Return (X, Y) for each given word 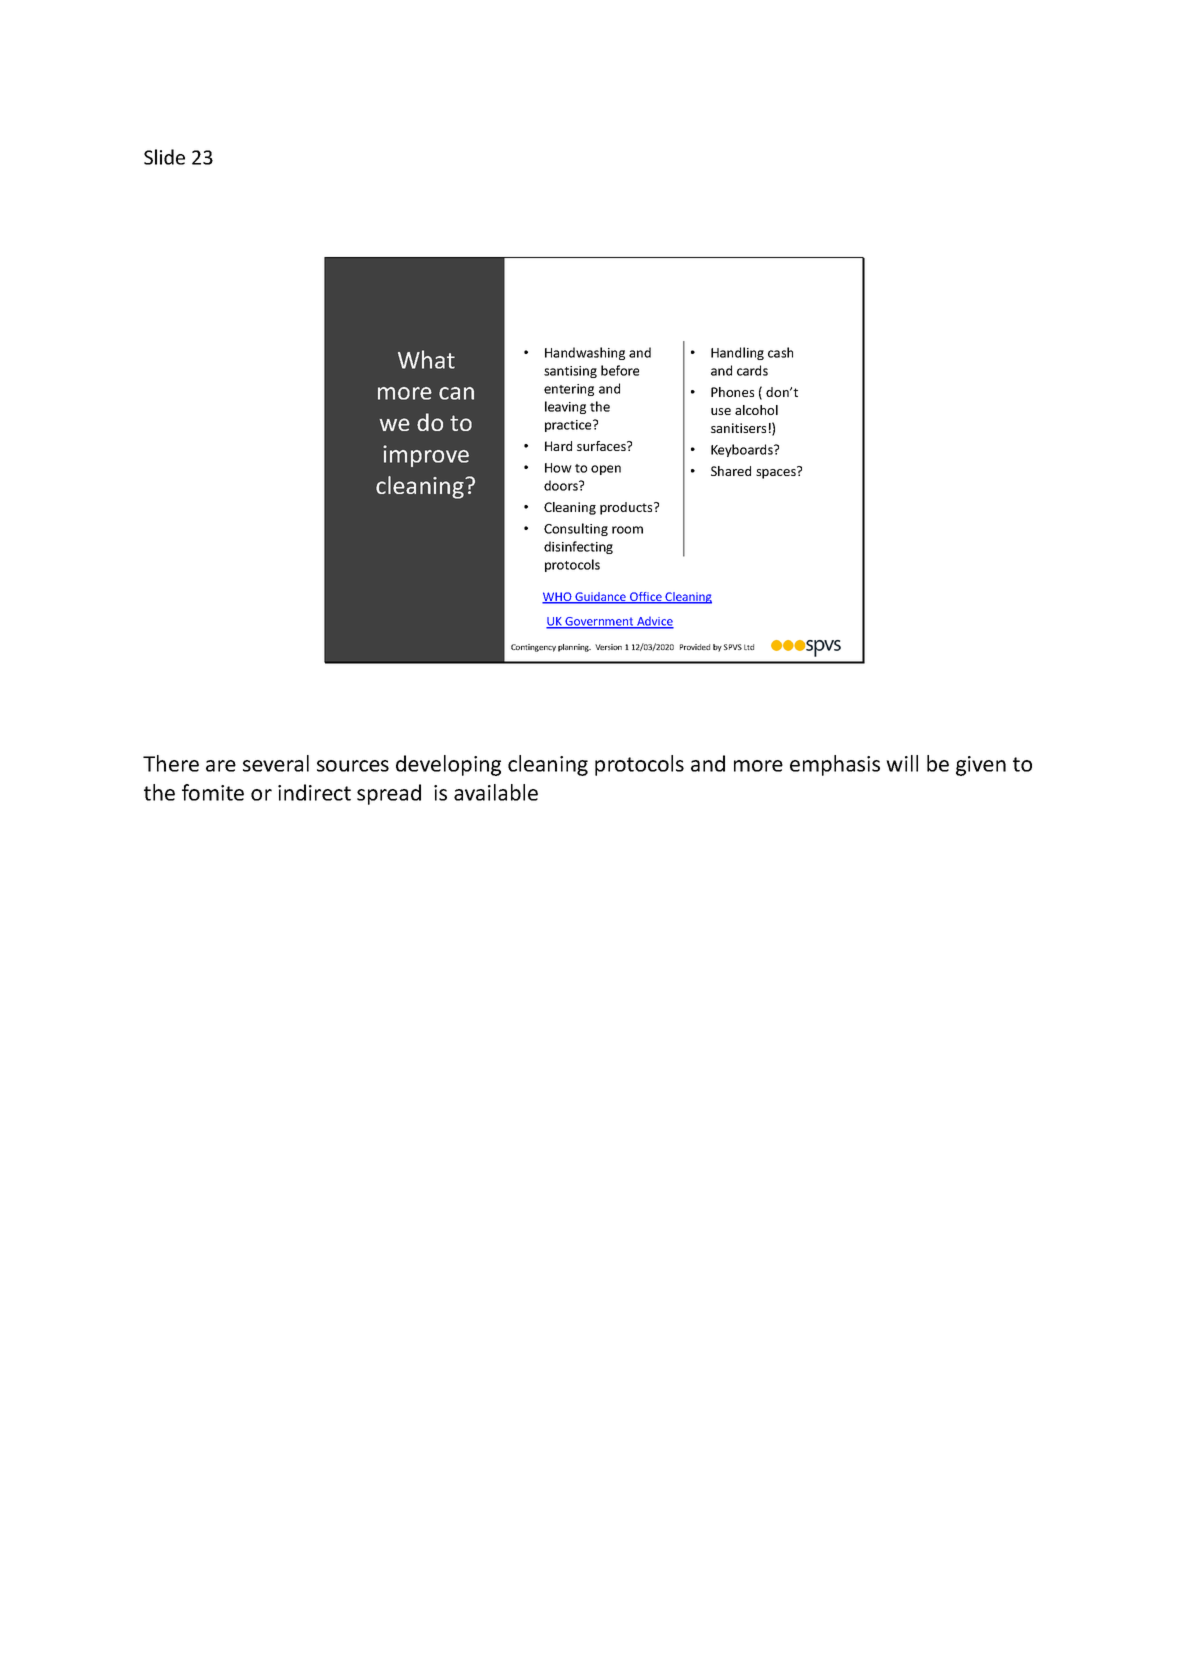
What (426, 359)
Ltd (749, 647)
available (496, 792)
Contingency (533, 648)
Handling (737, 353)
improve (426, 456)
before (620, 370)
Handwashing (585, 353)
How (558, 468)
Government (599, 622)
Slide (164, 157)
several (276, 763)
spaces (777, 473)
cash (780, 352)
